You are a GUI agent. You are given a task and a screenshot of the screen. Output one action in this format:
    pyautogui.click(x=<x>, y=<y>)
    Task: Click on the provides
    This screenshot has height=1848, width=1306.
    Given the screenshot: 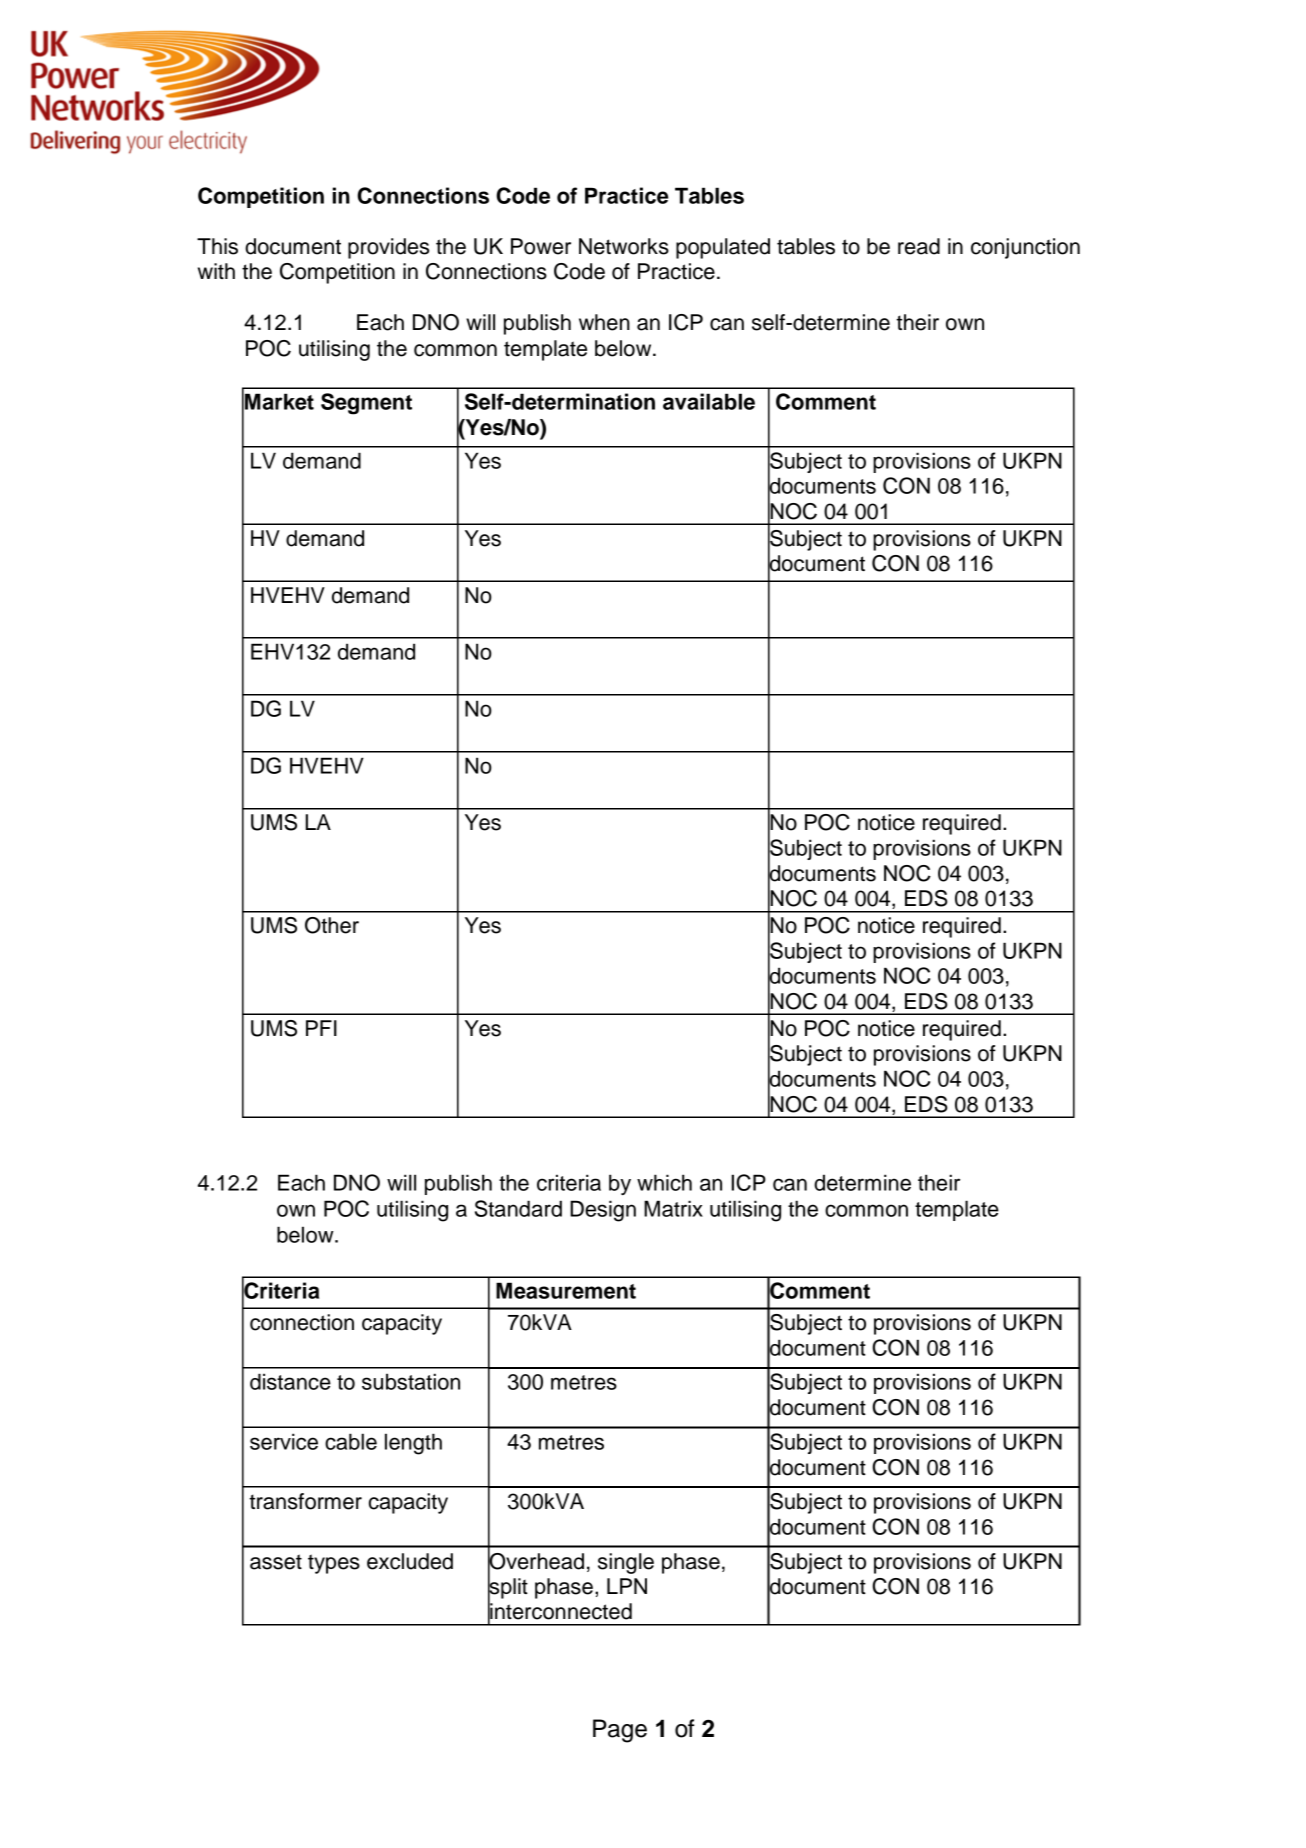 What is the action you would take?
    pyautogui.click(x=388, y=248)
